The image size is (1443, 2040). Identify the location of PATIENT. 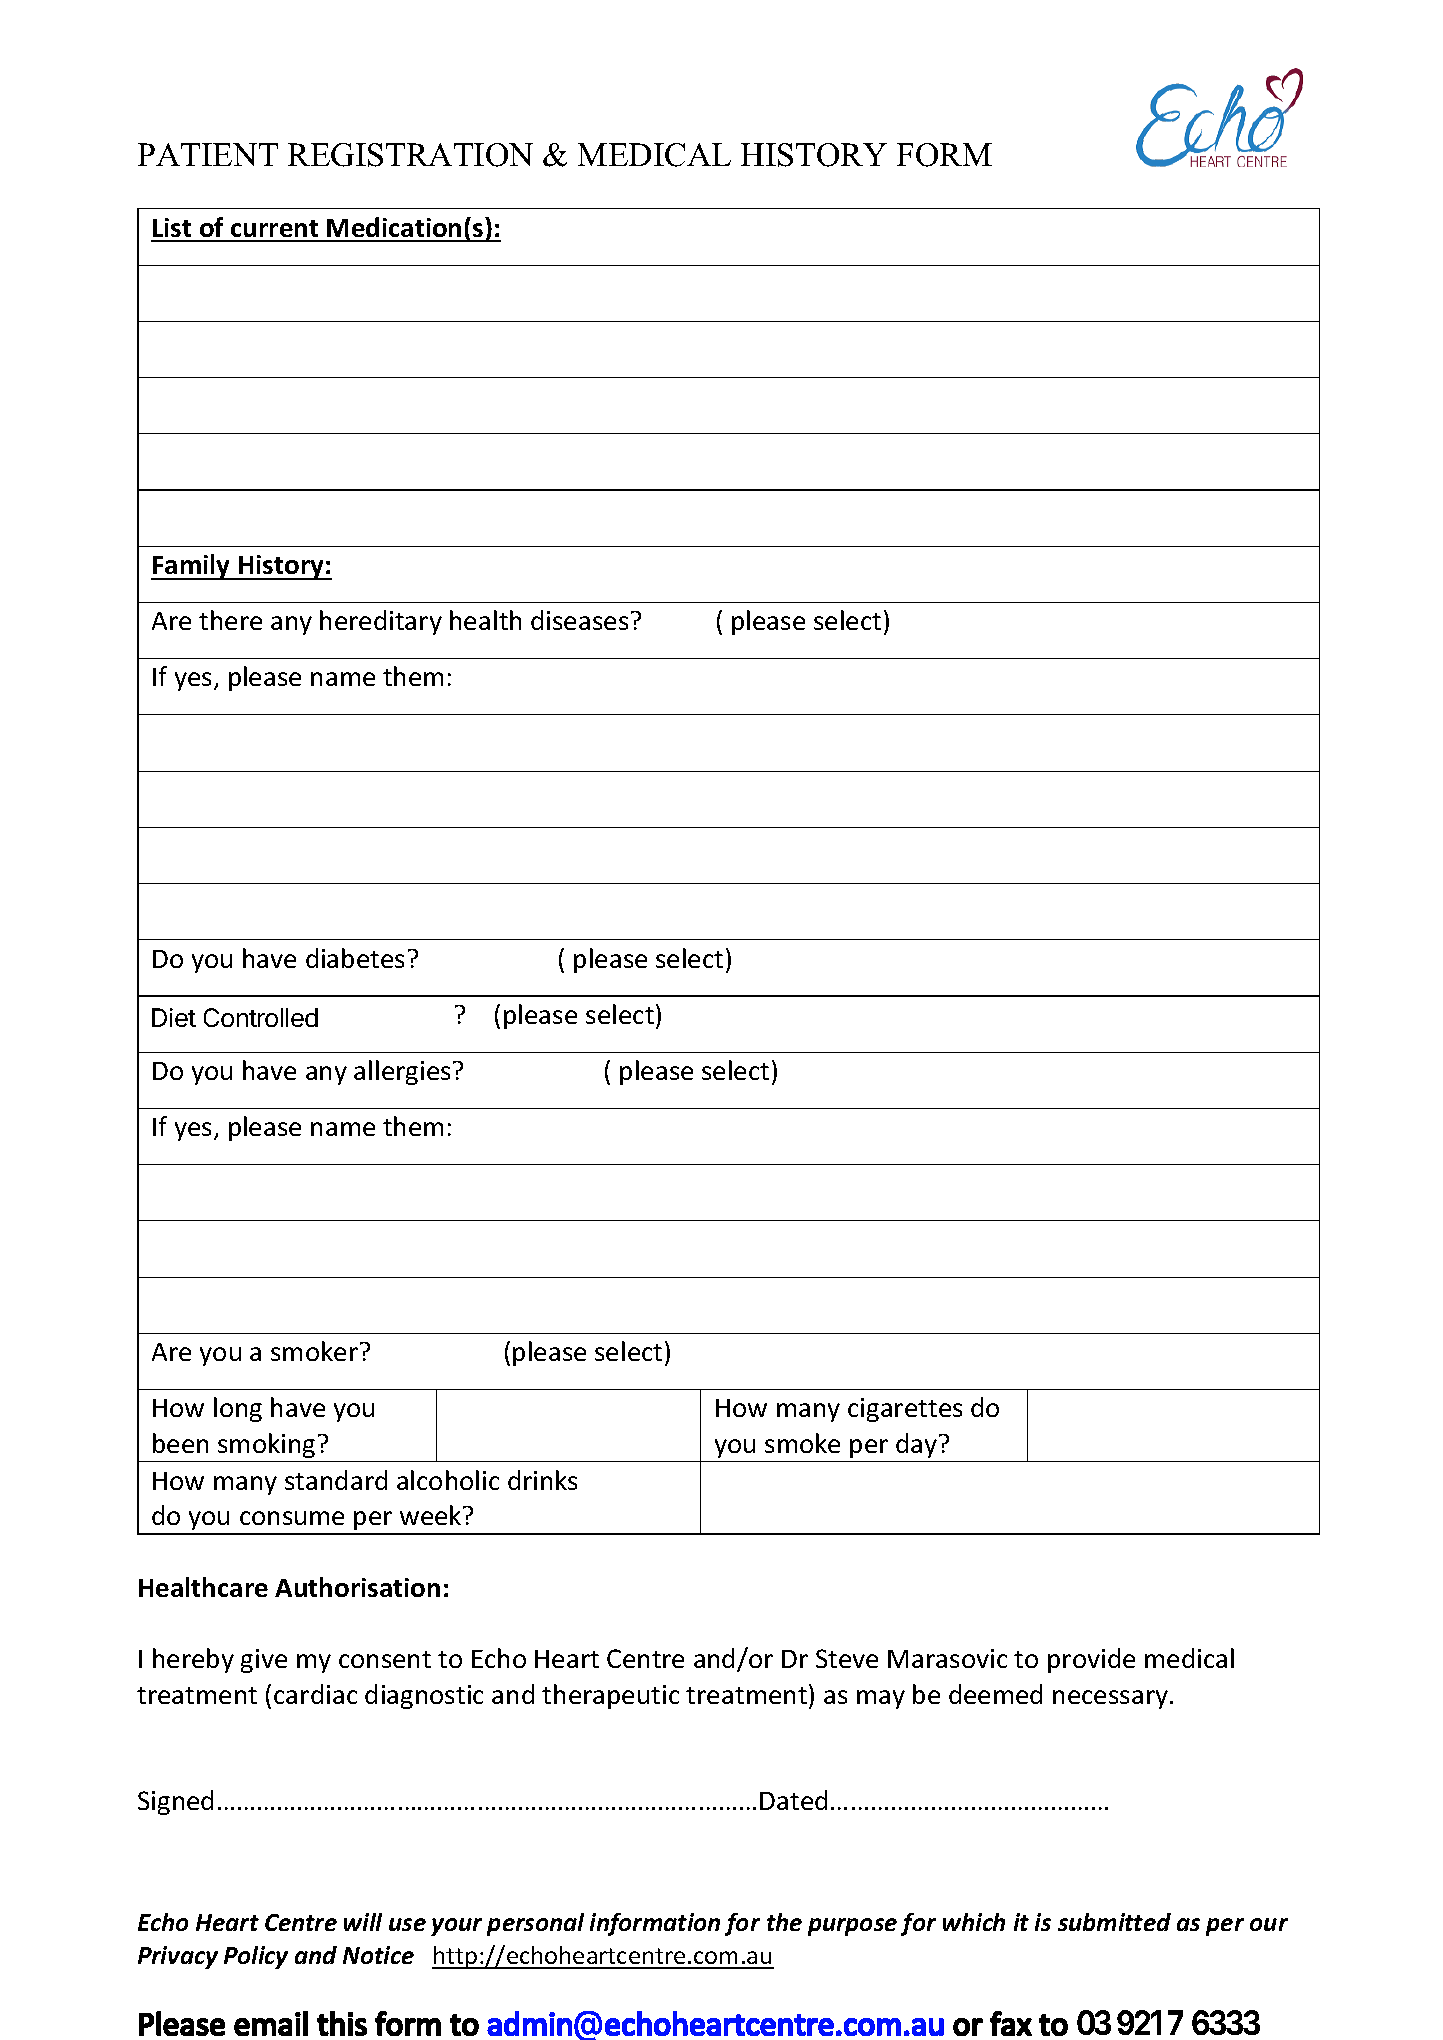
(208, 154).
